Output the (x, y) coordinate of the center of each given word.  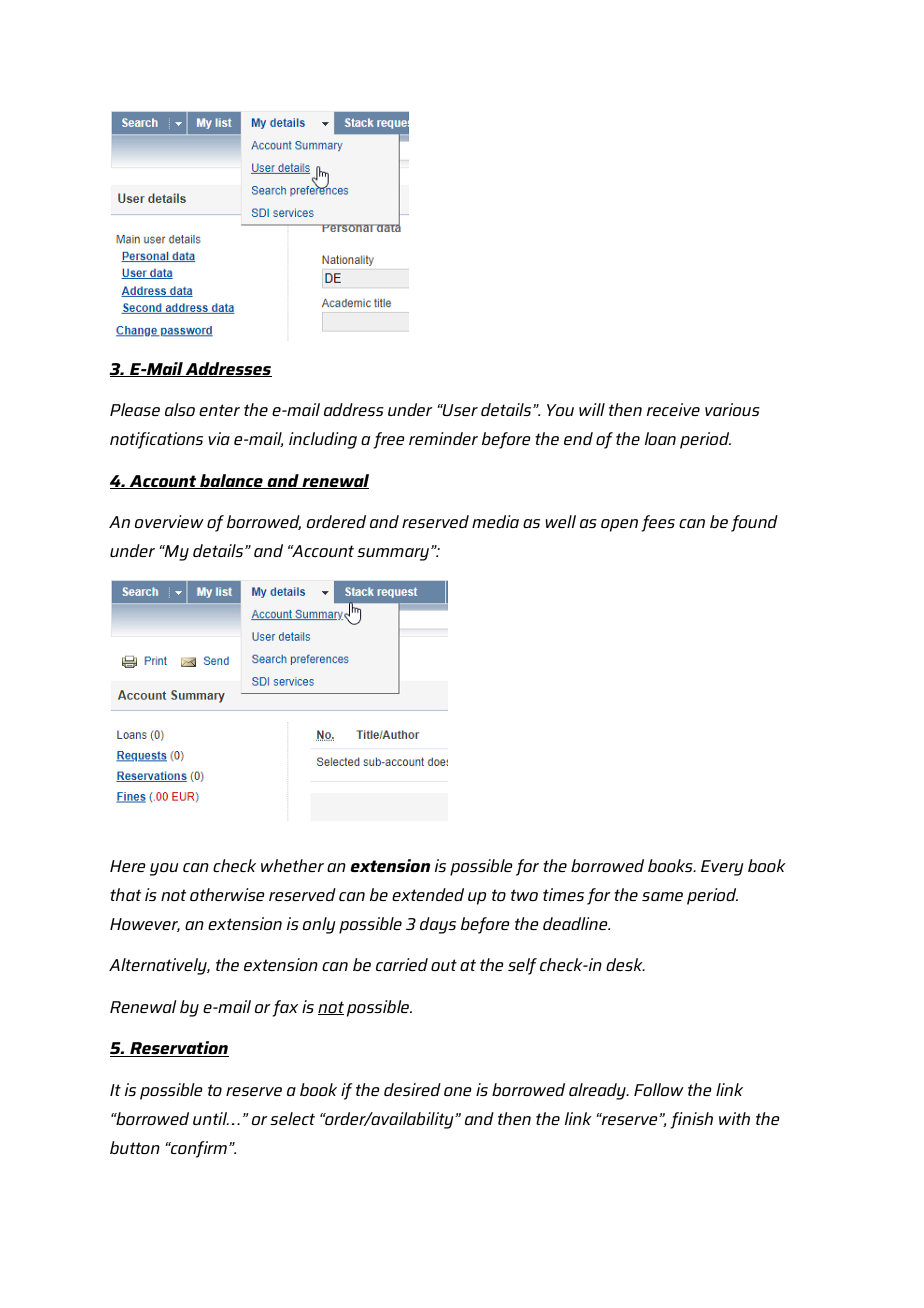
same (662, 896)
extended (428, 894)
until (211, 1118)
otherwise (227, 894)
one (458, 1091)
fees (658, 523)
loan (660, 438)
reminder (443, 438)
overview (169, 521)
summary (394, 554)
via (219, 438)
